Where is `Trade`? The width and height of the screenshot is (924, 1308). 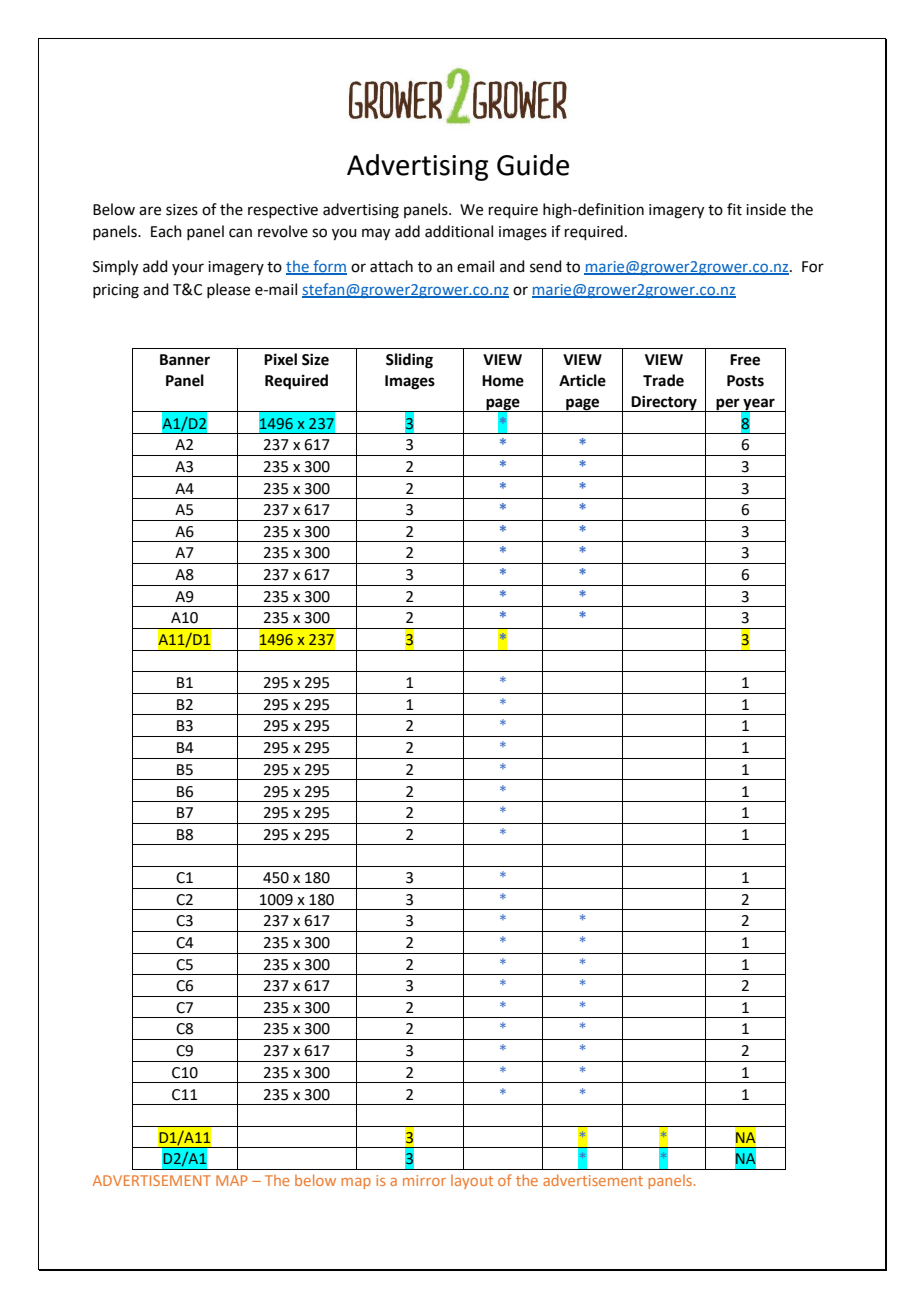 Trade is located at coordinates (663, 380).
